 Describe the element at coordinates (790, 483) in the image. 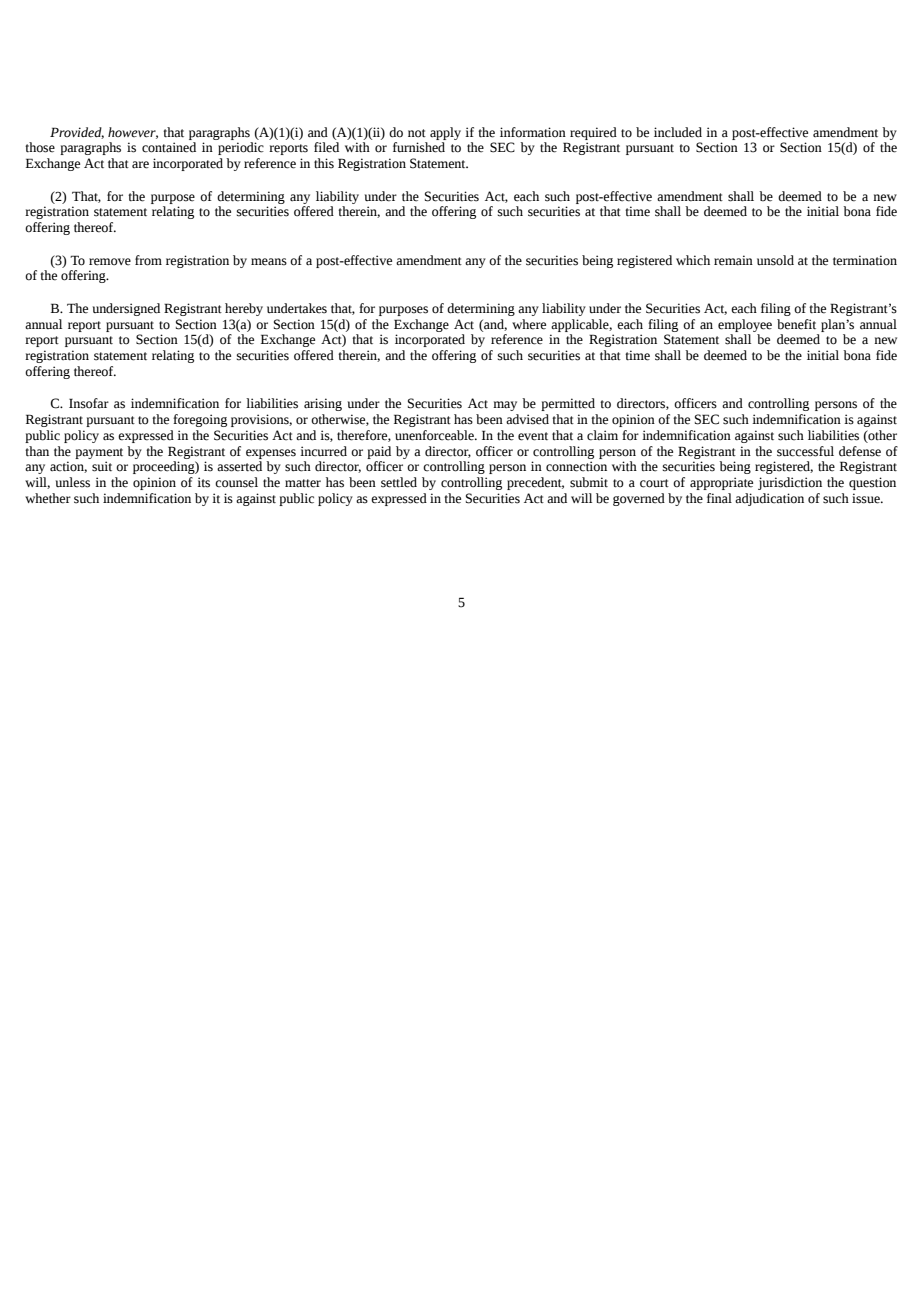

I see `jurisdiction` at that location.
